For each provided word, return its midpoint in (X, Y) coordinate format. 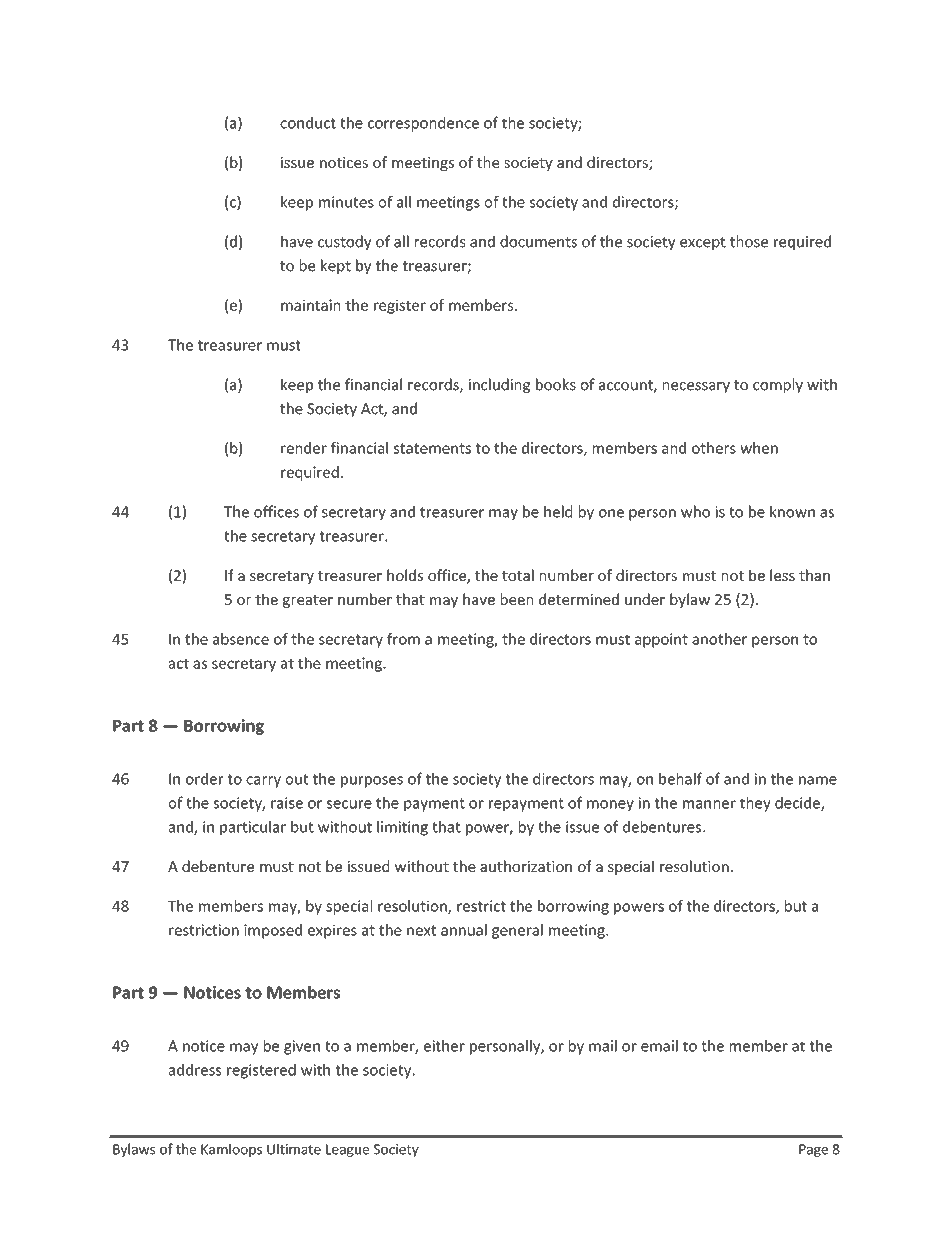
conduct (308, 123)
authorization (526, 866)
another (719, 639)
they (755, 804)
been (517, 599)
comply (778, 385)
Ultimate (294, 1149)
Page (813, 1150)
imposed (273, 931)
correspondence (423, 124)
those (749, 241)
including (499, 385)
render (304, 448)
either (444, 1046)
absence (241, 639)
